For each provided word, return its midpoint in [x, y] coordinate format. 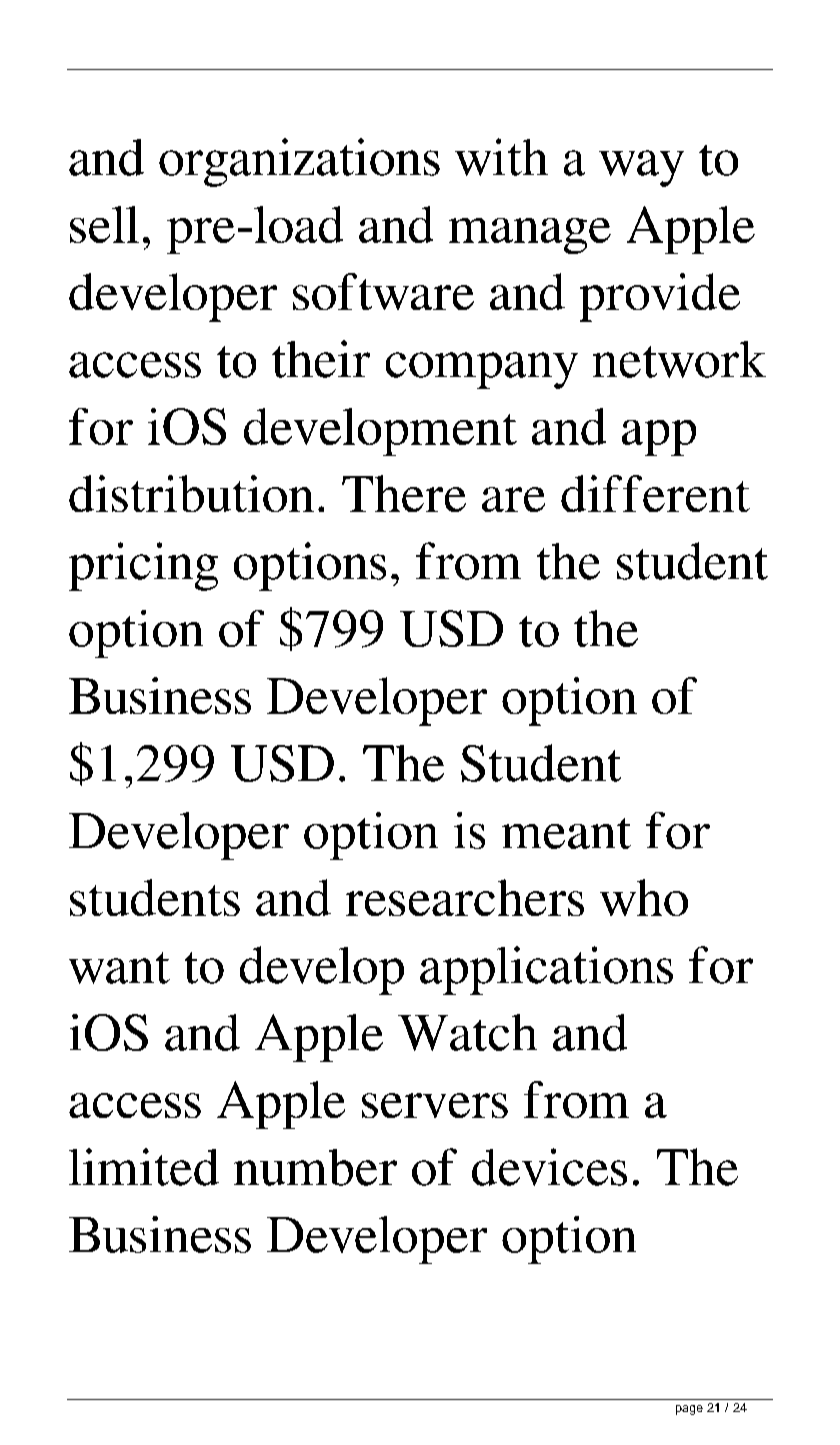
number [315, 1167]
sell [104, 224]
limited [144, 1167]
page [689, 1410]
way [641, 168]
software [383, 291]
